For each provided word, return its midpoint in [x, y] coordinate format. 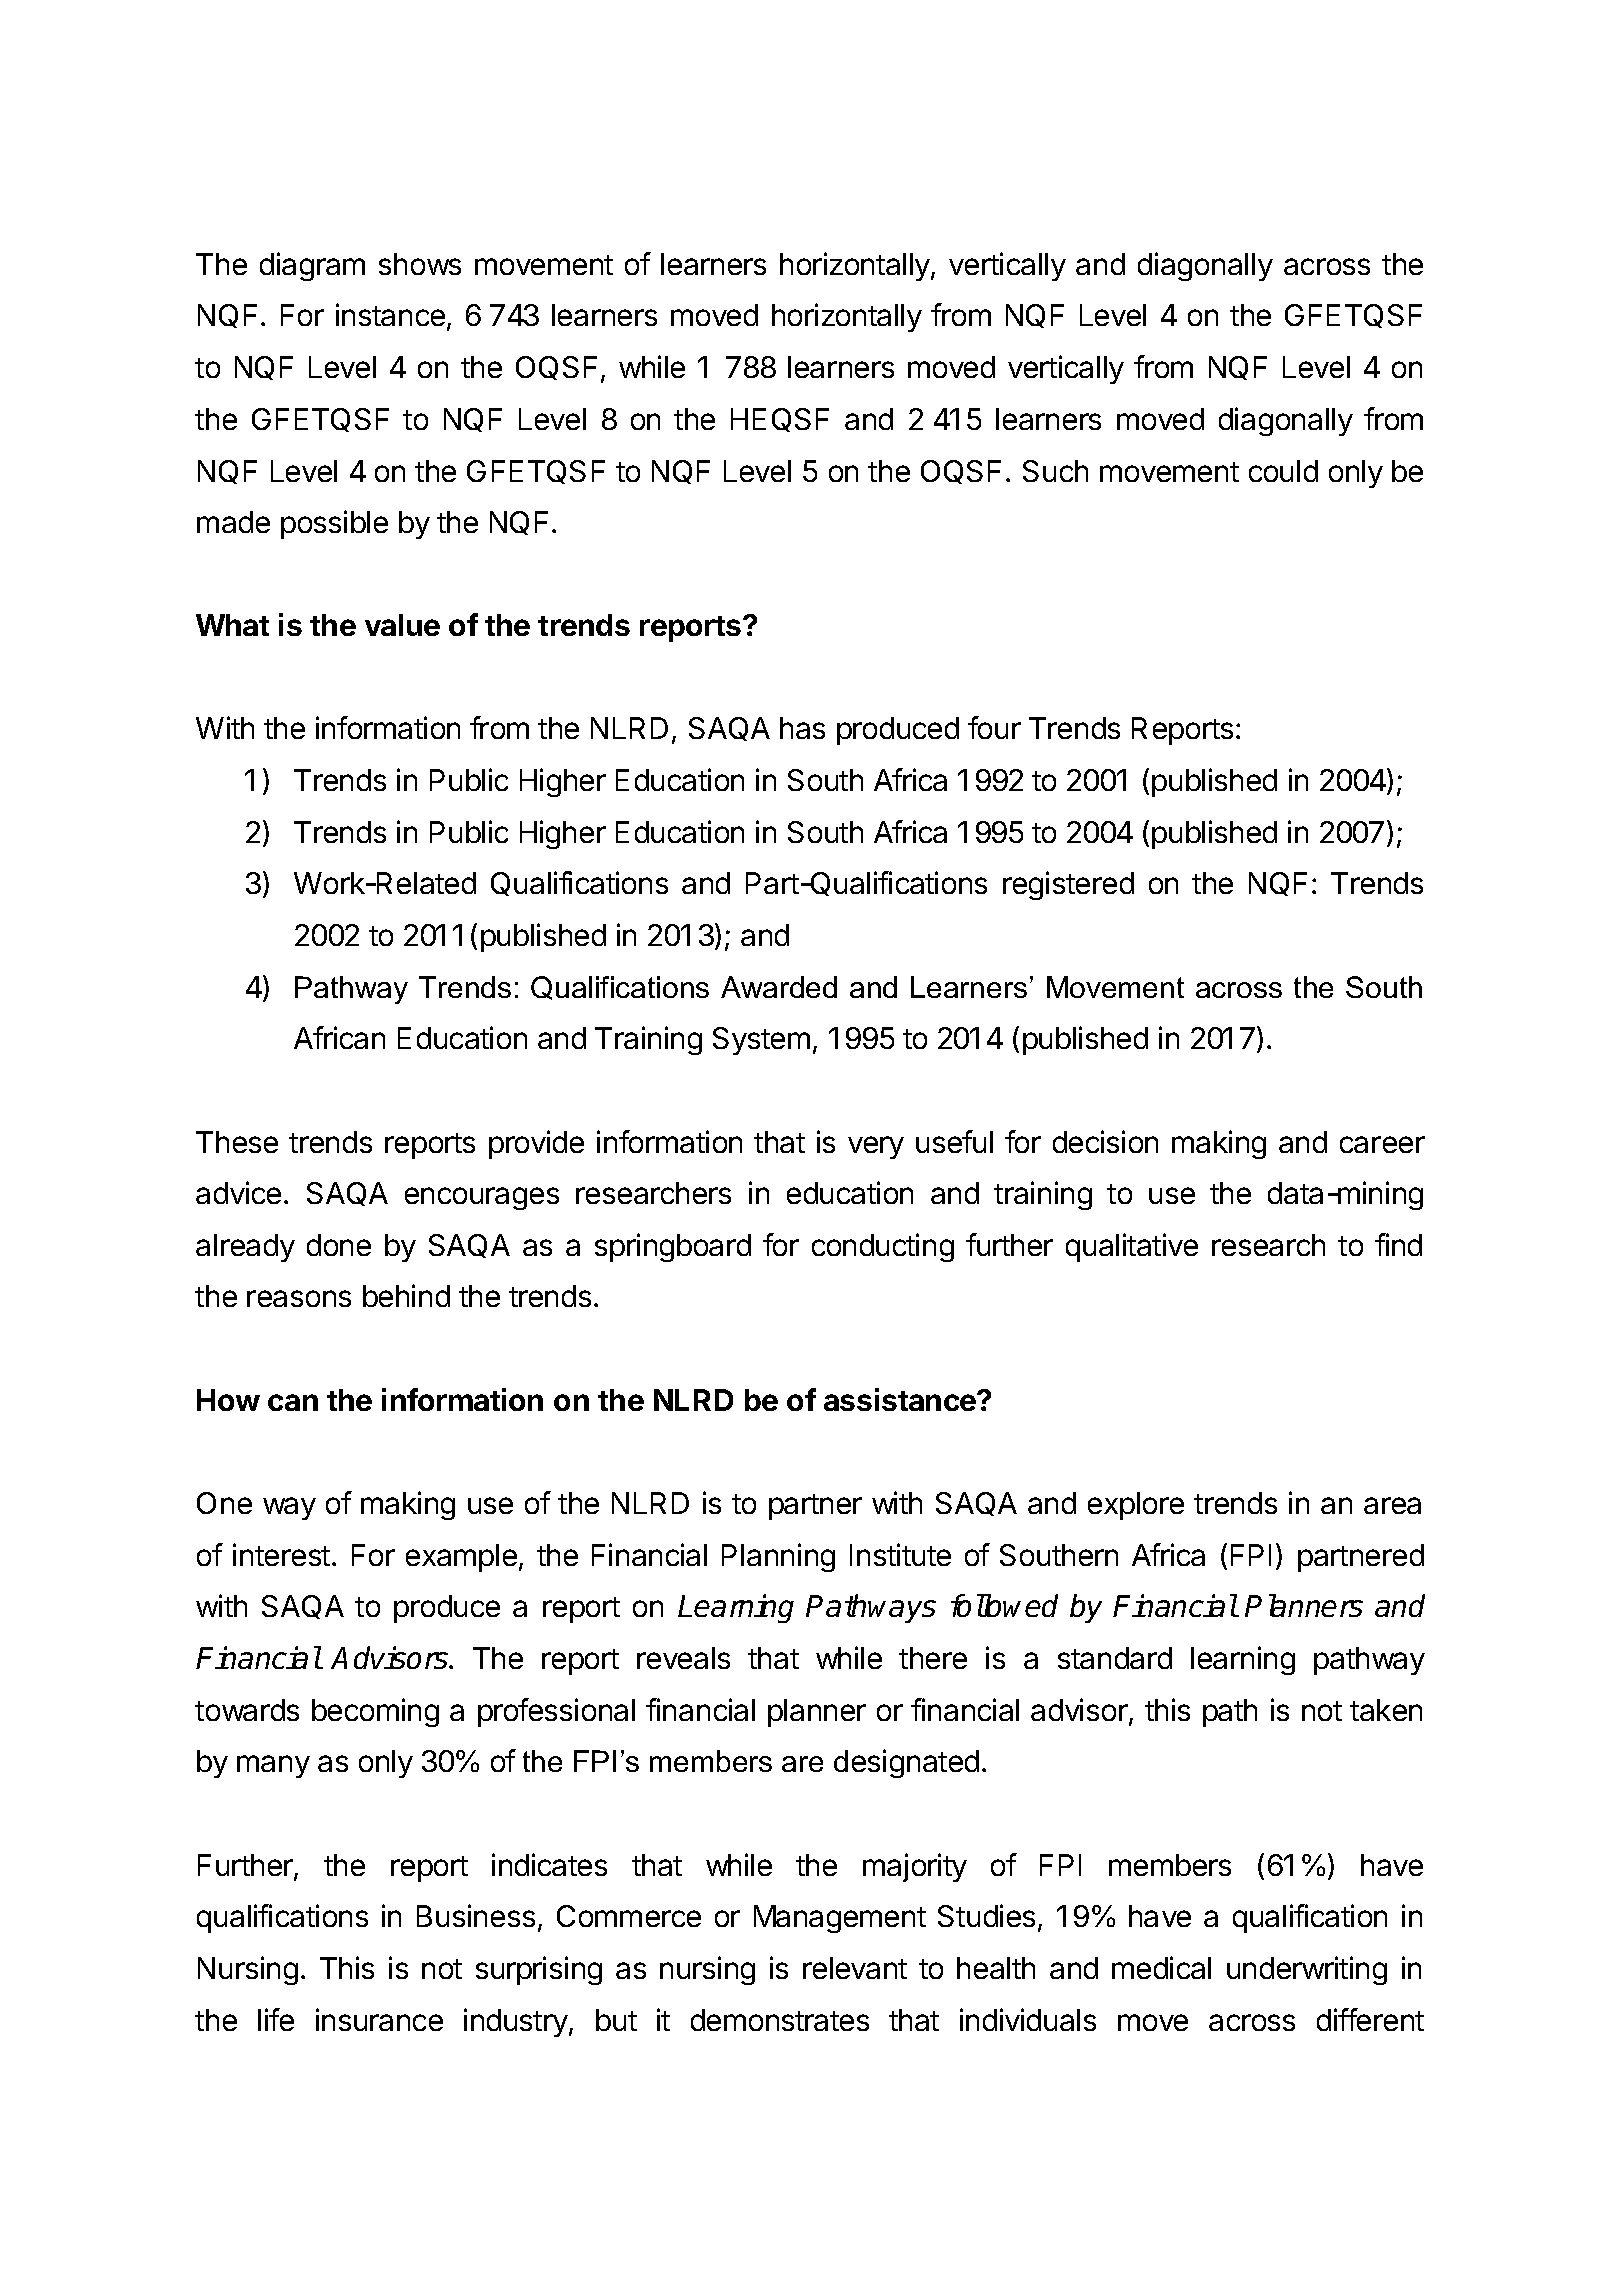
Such [1055, 471]
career [1382, 1144]
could [1283, 471]
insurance [379, 2019]
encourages [482, 1198]
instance [390, 314]
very [876, 1147]
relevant [855, 1968]
